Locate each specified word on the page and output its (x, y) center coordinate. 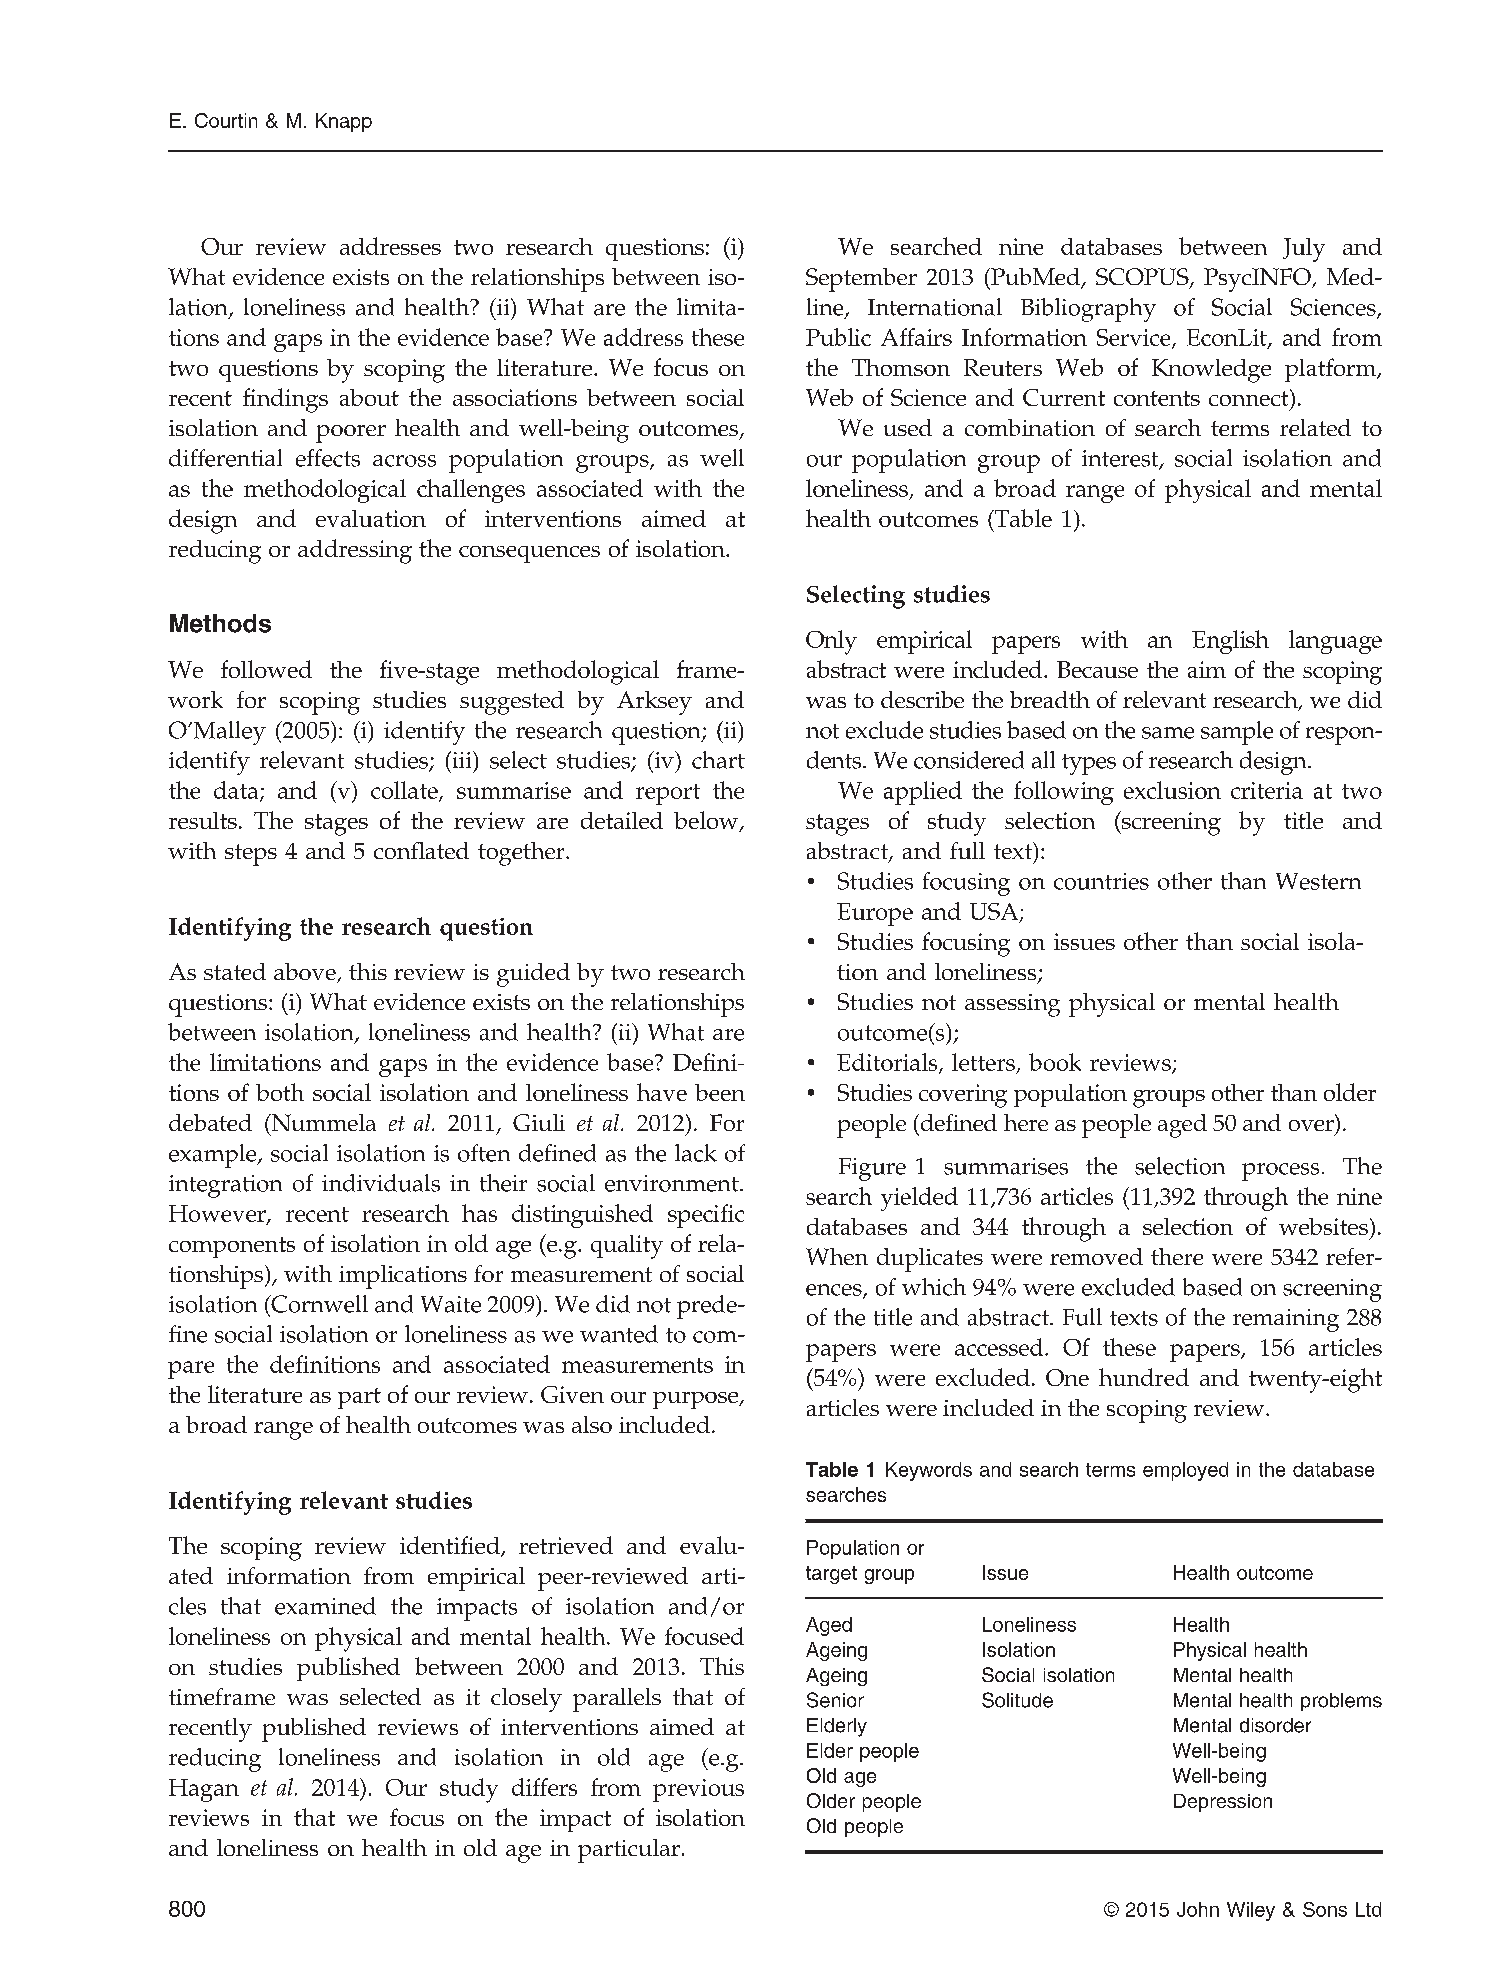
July (1304, 250)
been (720, 1092)
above (306, 973)
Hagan (204, 1790)
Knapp (344, 122)
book (1055, 1062)
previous (698, 1790)
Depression (1223, 1803)
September (861, 280)
